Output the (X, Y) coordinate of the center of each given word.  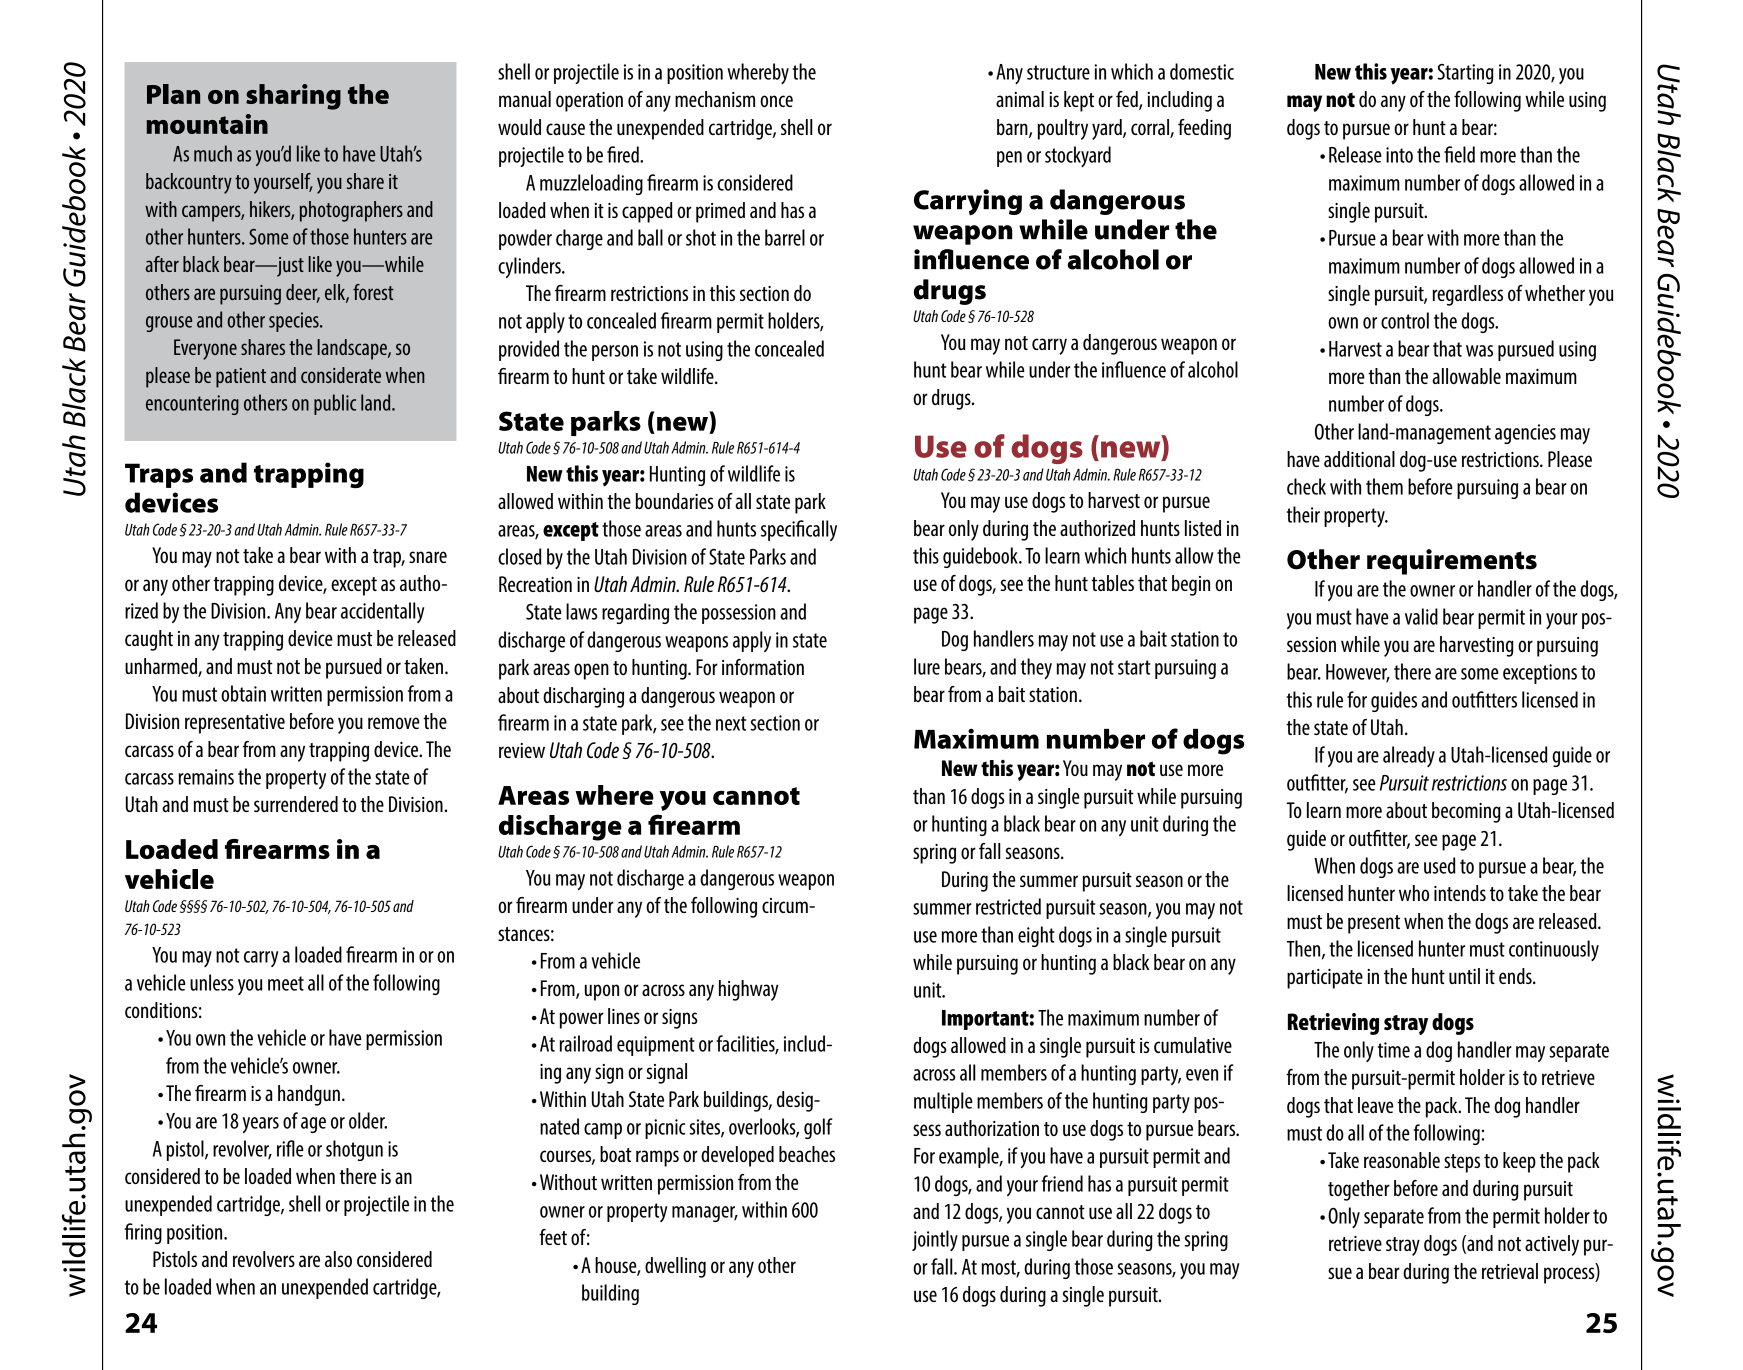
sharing (293, 97)
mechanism (715, 99)
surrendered (296, 804)
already (1409, 756)
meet (286, 983)
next (731, 723)
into (1399, 155)
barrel (785, 237)
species (295, 322)
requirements (1452, 562)
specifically (799, 530)
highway (749, 990)
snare (428, 557)
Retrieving (1333, 1024)
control (1405, 320)
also (338, 1259)
